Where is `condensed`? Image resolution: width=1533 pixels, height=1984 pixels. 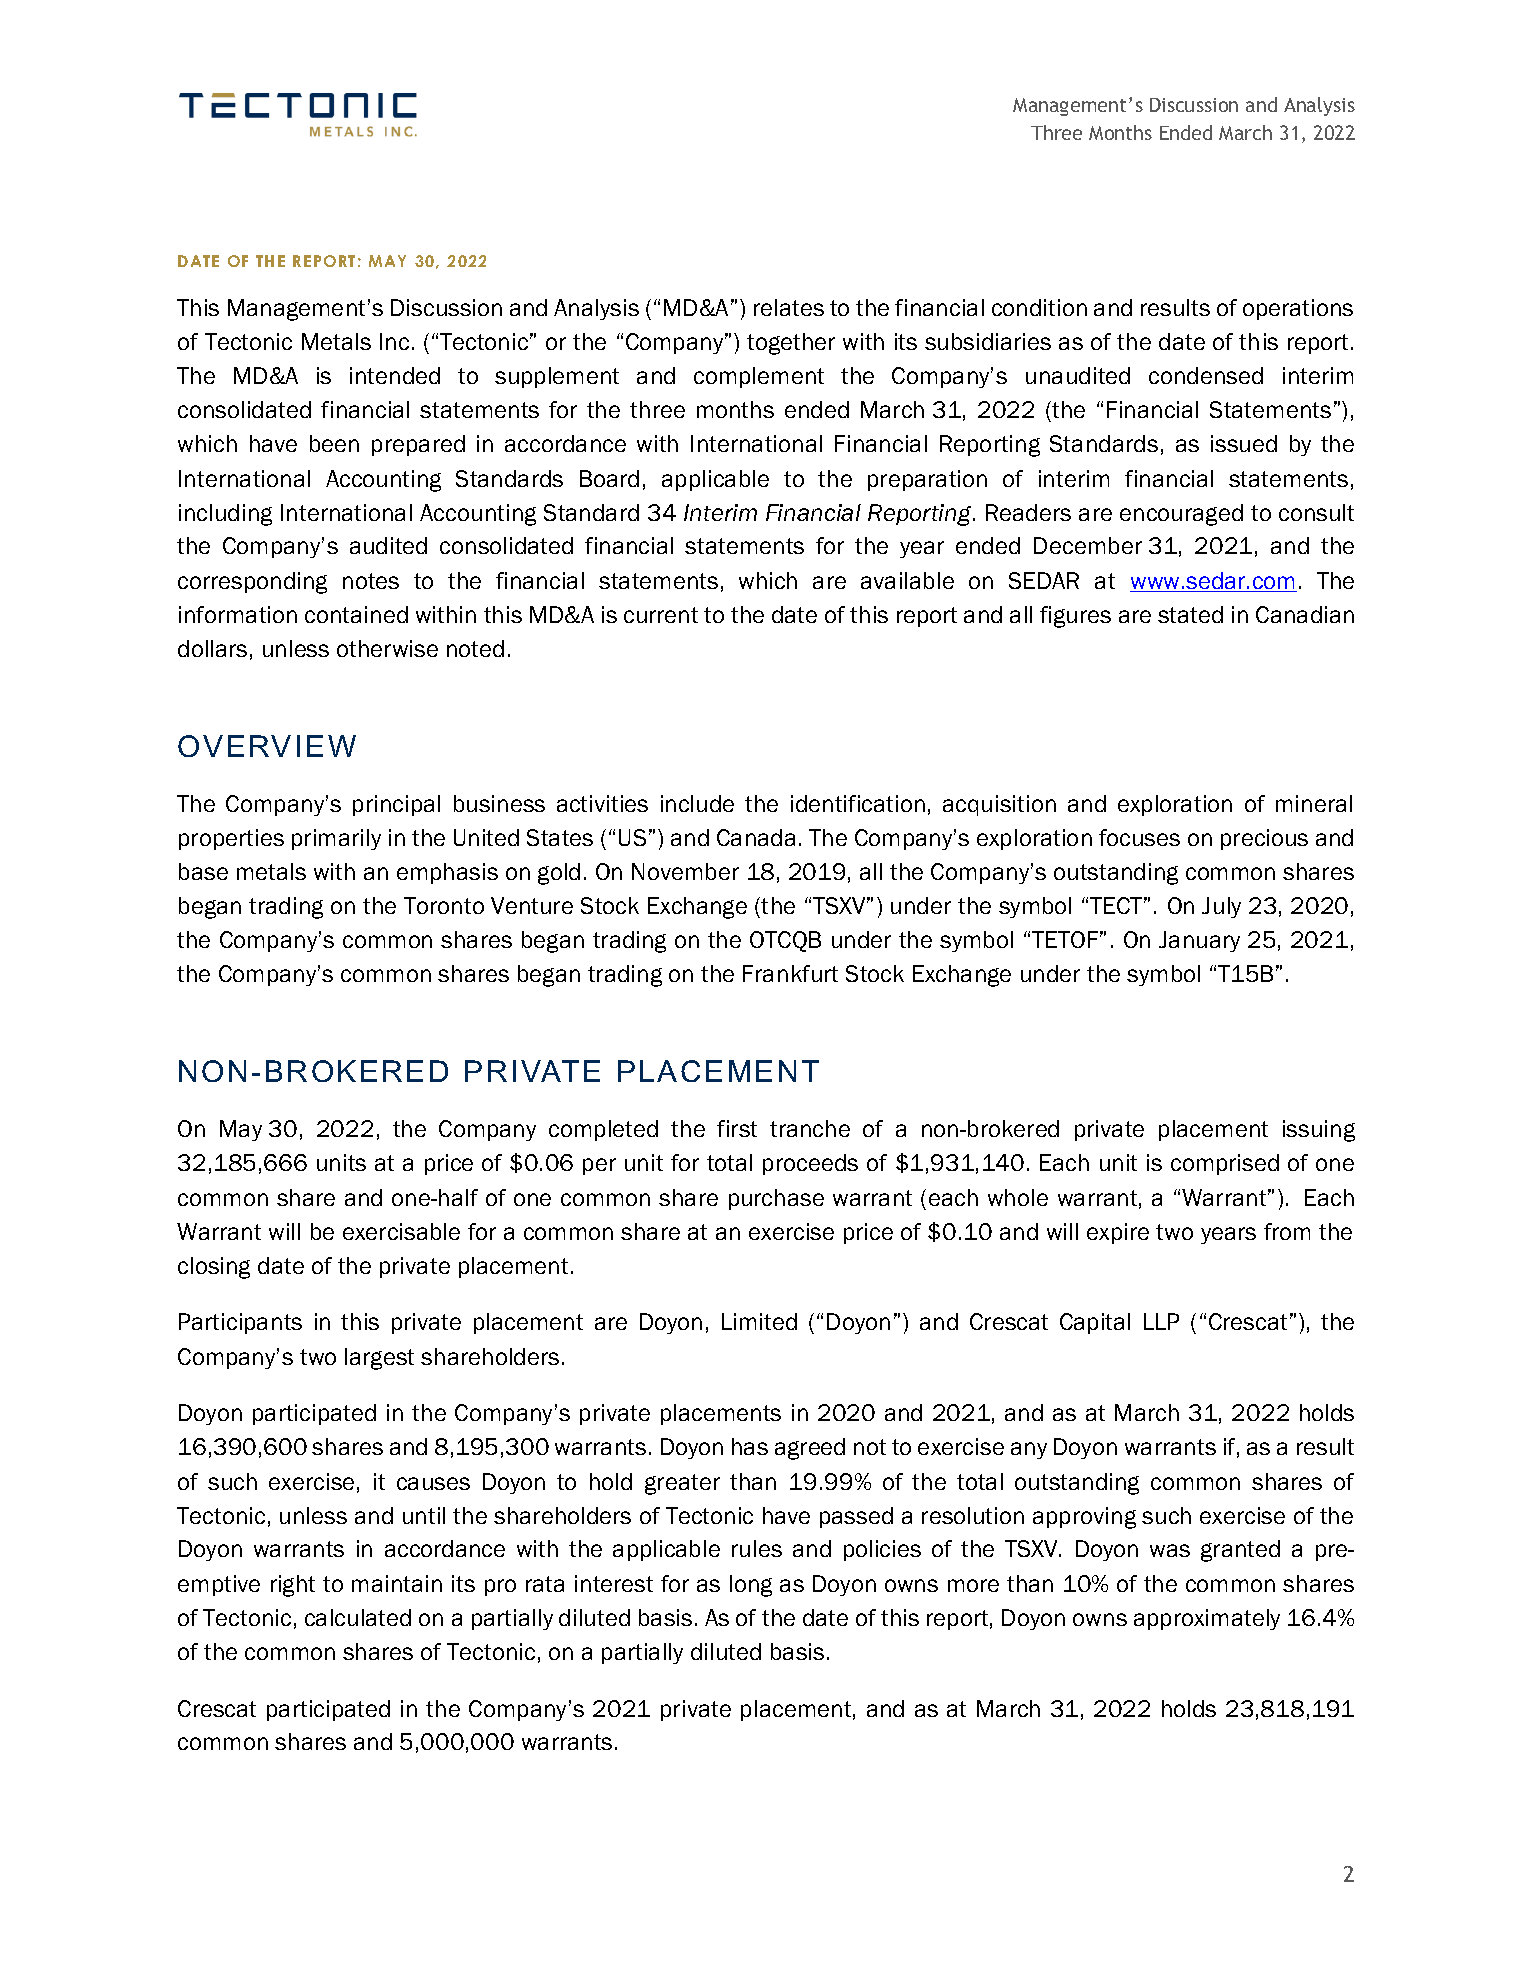 condensed is located at coordinates (1206, 375).
